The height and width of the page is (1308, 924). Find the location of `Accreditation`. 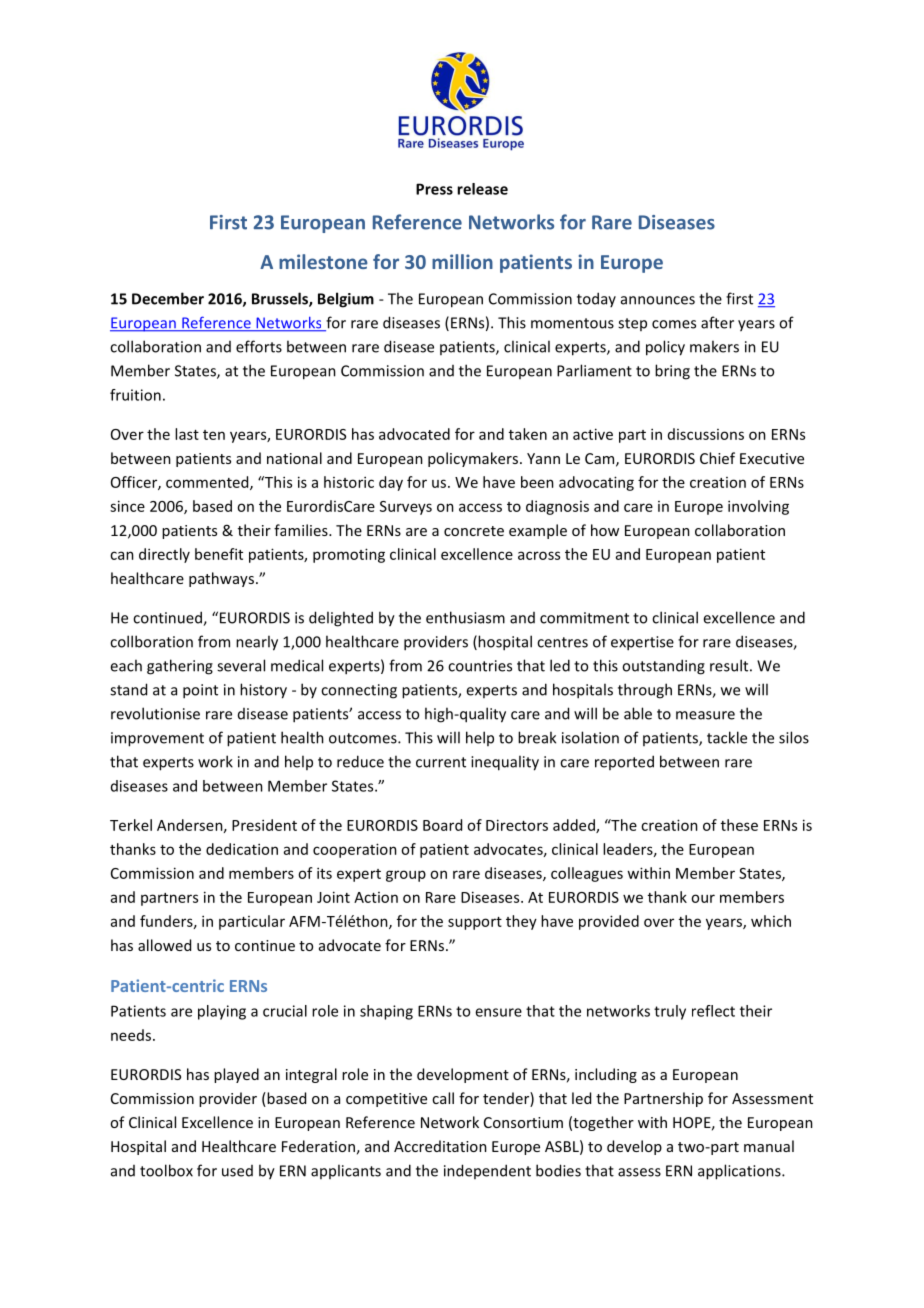

Accreditation is located at coordinates (440, 1146).
